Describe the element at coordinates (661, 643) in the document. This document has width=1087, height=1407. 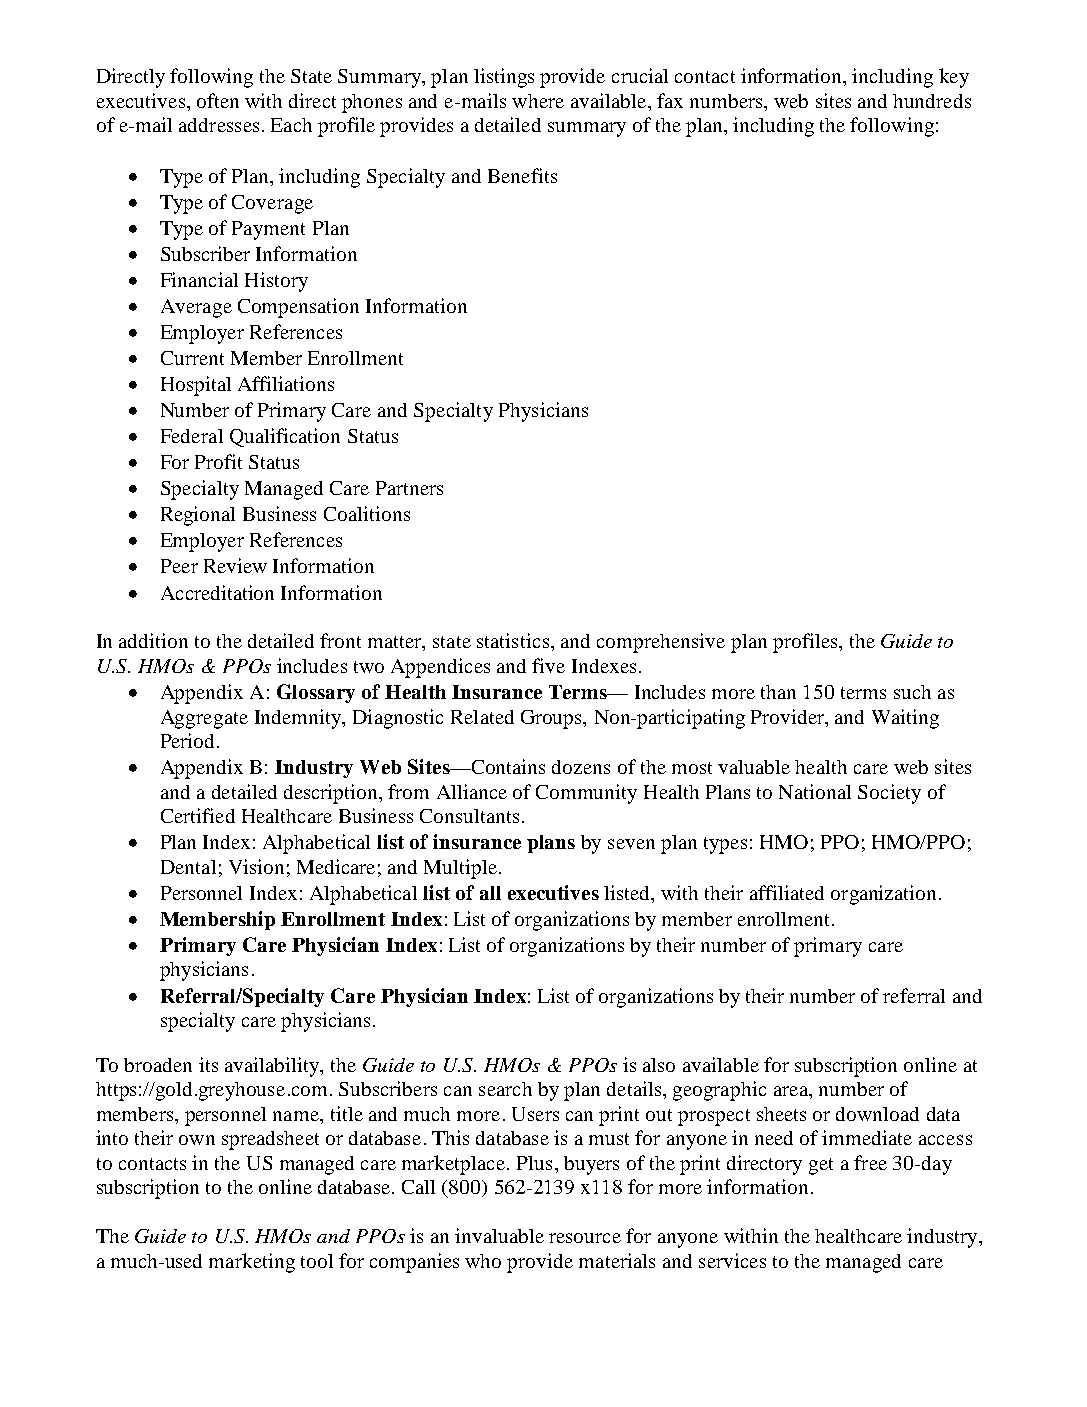
I see `comprehensive` at that location.
